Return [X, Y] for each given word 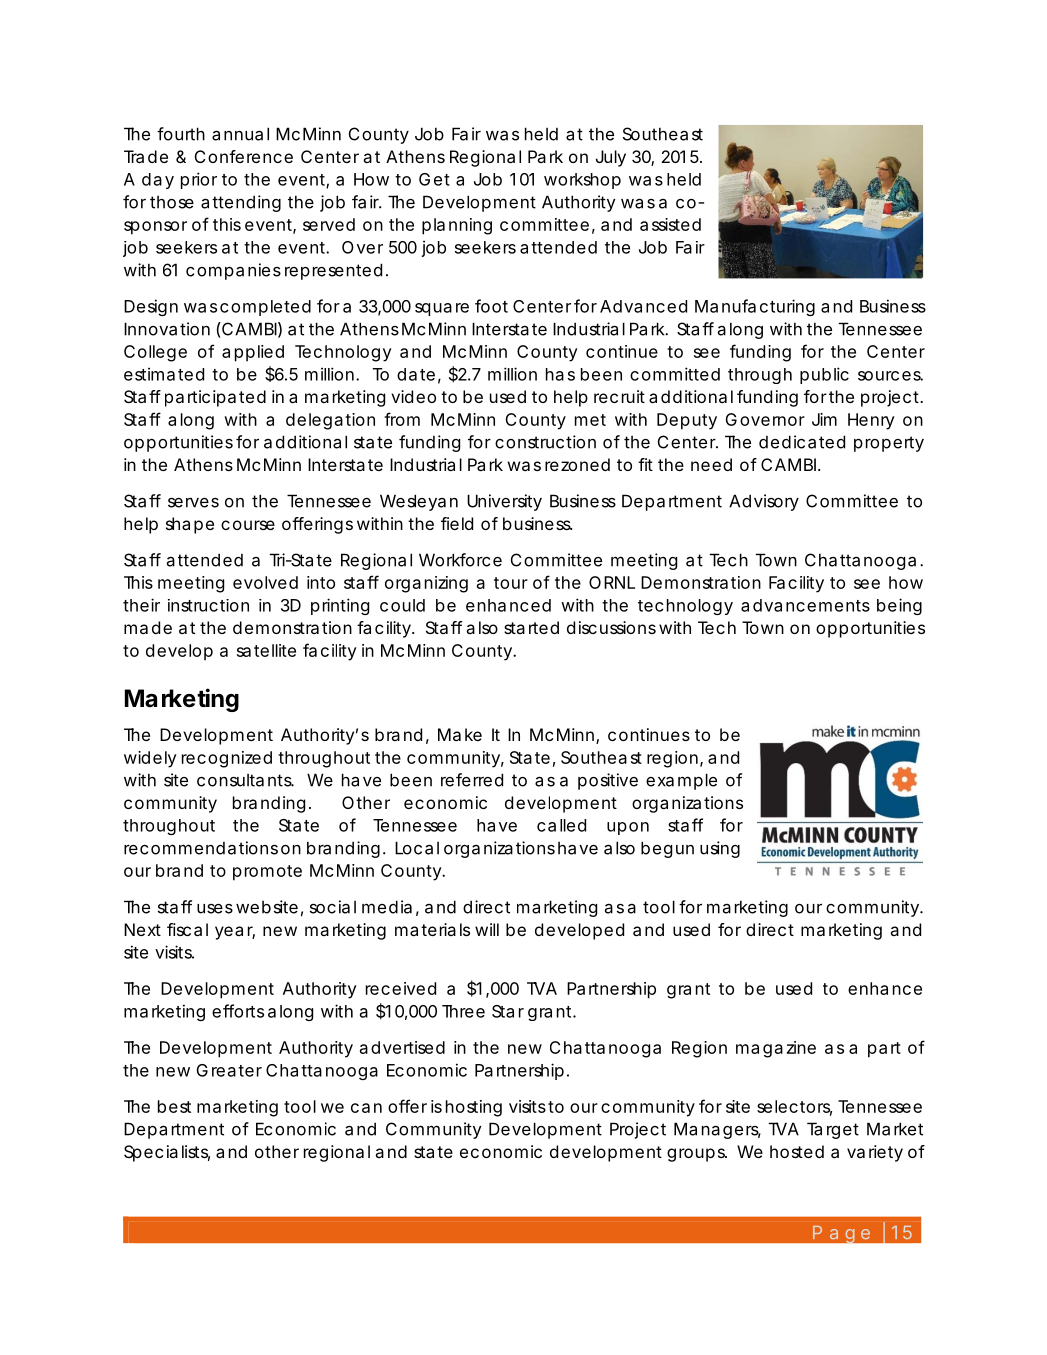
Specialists [167, 1153]
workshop [582, 181]
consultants [245, 780]
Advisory [764, 502]
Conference [244, 156]
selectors [794, 1107]
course [248, 525]
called [561, 825]
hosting [474, 1108]
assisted [670, 224]
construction [545, 442]
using [720, 849]
